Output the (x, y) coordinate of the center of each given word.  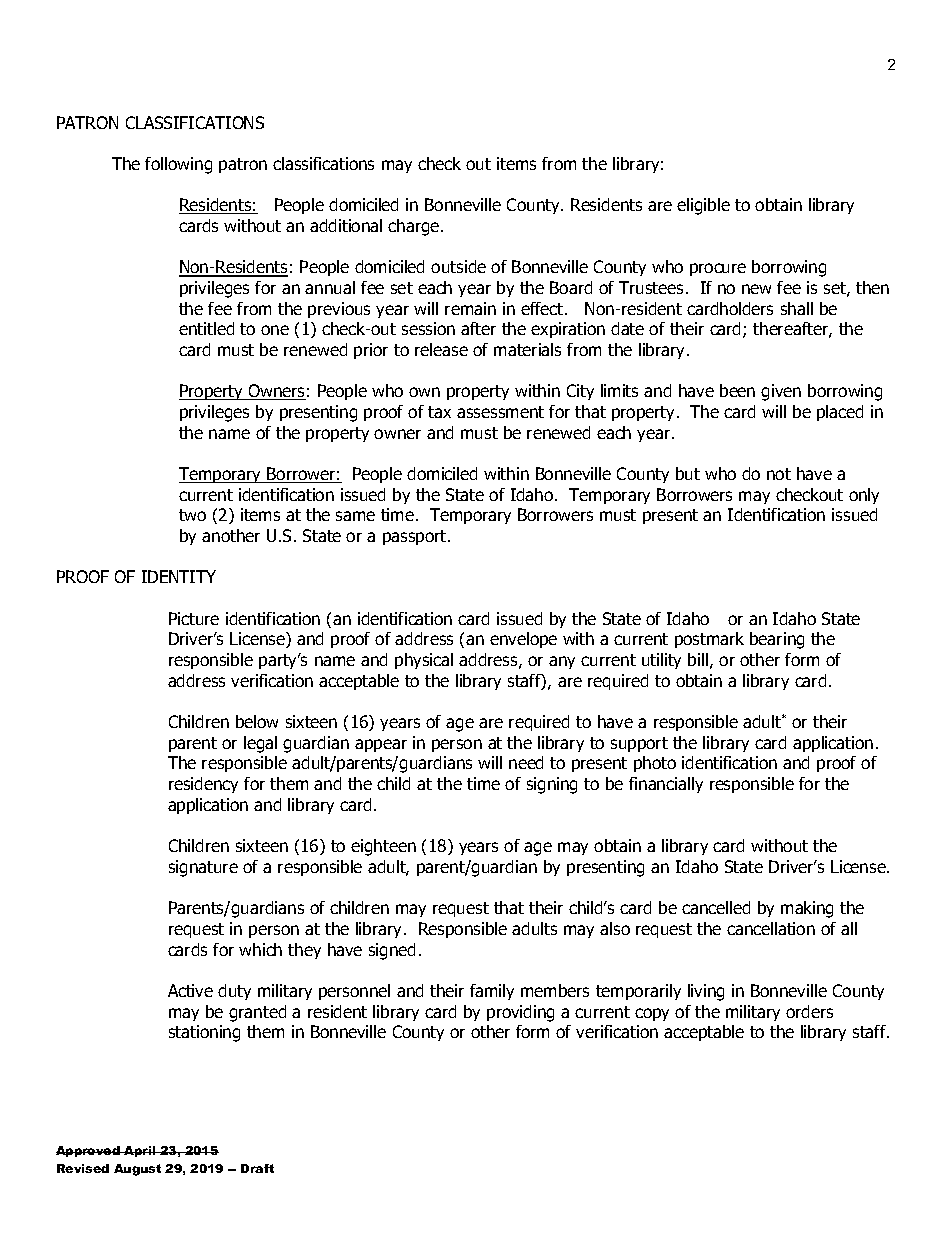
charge (415, 227)
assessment (500, 412)
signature (203, 868)
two (192, 515)
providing (520, 1013)
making (807, 909)
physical (424, 661)
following (178, 165)
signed (392, 951)
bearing (777, 640)
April (140, 1151)
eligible (703, 206)
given (781, 392)
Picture (194, 618)
